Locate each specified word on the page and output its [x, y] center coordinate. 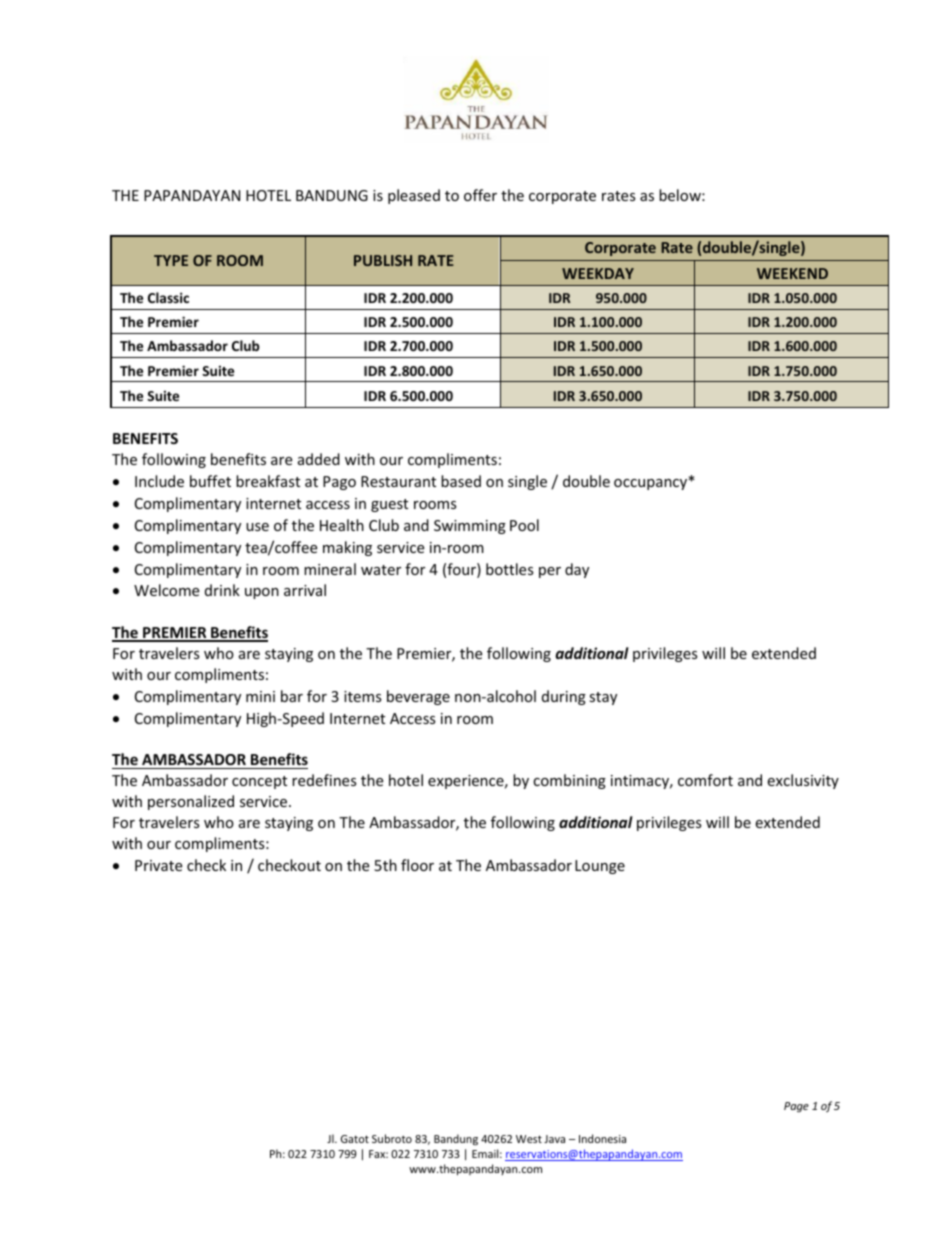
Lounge [600, 867]
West [529, 1139]
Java [554, 1139]
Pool [524, 525]
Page [796, 1107]
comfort [705, 780]
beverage [418, 697]
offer [480, 195]
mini [260, 696]
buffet [210, 481]
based [461, 481]
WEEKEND [792, 273]
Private [158, 865]
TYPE [171, 260]
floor [417, 865]
